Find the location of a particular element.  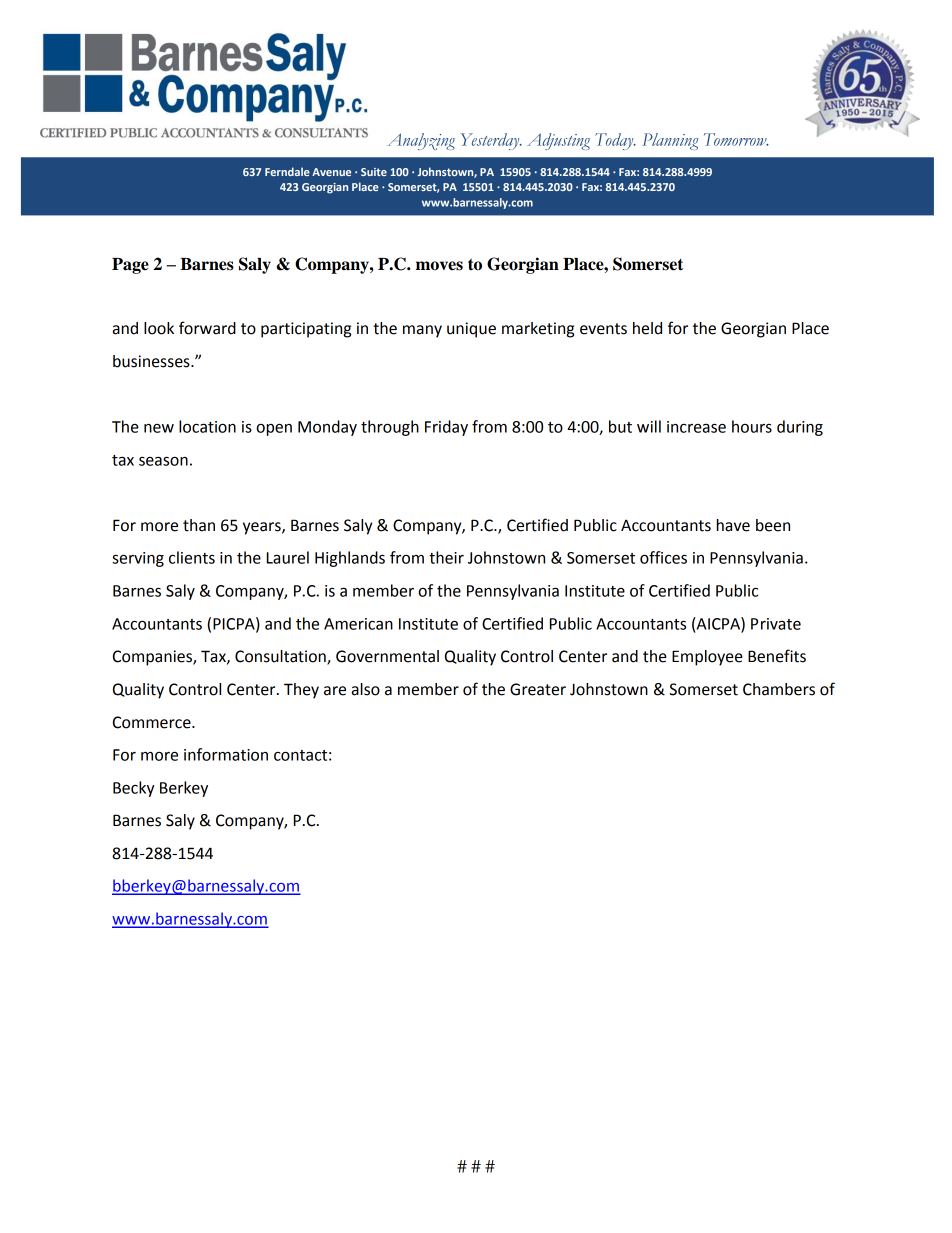

Avenue is located at coordinates (331, 172).
